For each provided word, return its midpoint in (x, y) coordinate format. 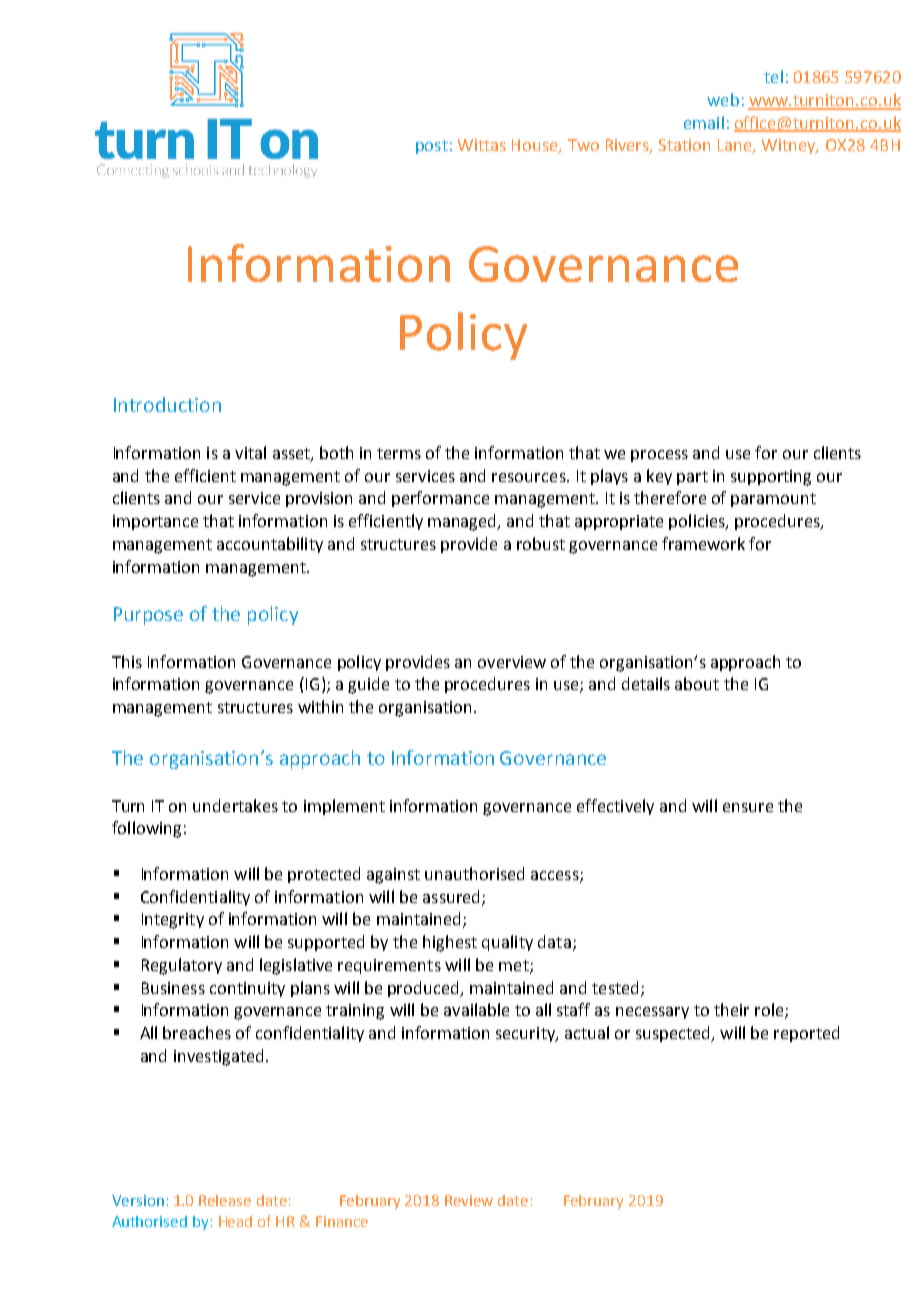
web (723, 99)
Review (469, 1200)
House (536, 146)
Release (225, 1200)
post (432, 147)
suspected (674, 1034)
